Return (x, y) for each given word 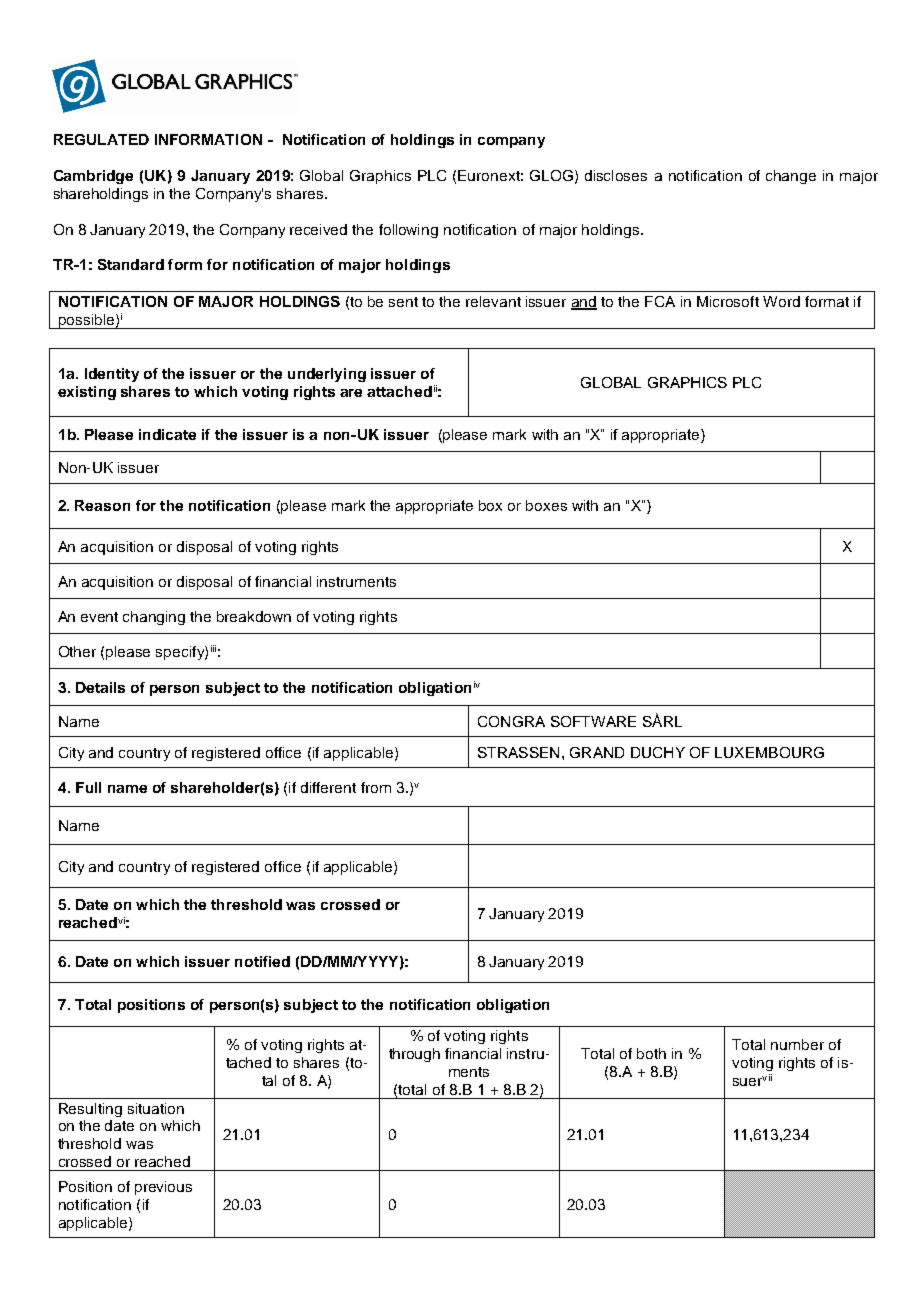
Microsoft (728, 301)
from (376, 787)
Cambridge (93, 177)
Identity (112, 375)
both (651, 1053)
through (414, 1055)
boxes (546, 505)
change (791, 177)
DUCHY (658, 752)
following (408, 231)
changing (154, 618)
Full (88, 787)
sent (403, 302)
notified (262, 961)
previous (163, 1188)
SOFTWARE (593, 721)
